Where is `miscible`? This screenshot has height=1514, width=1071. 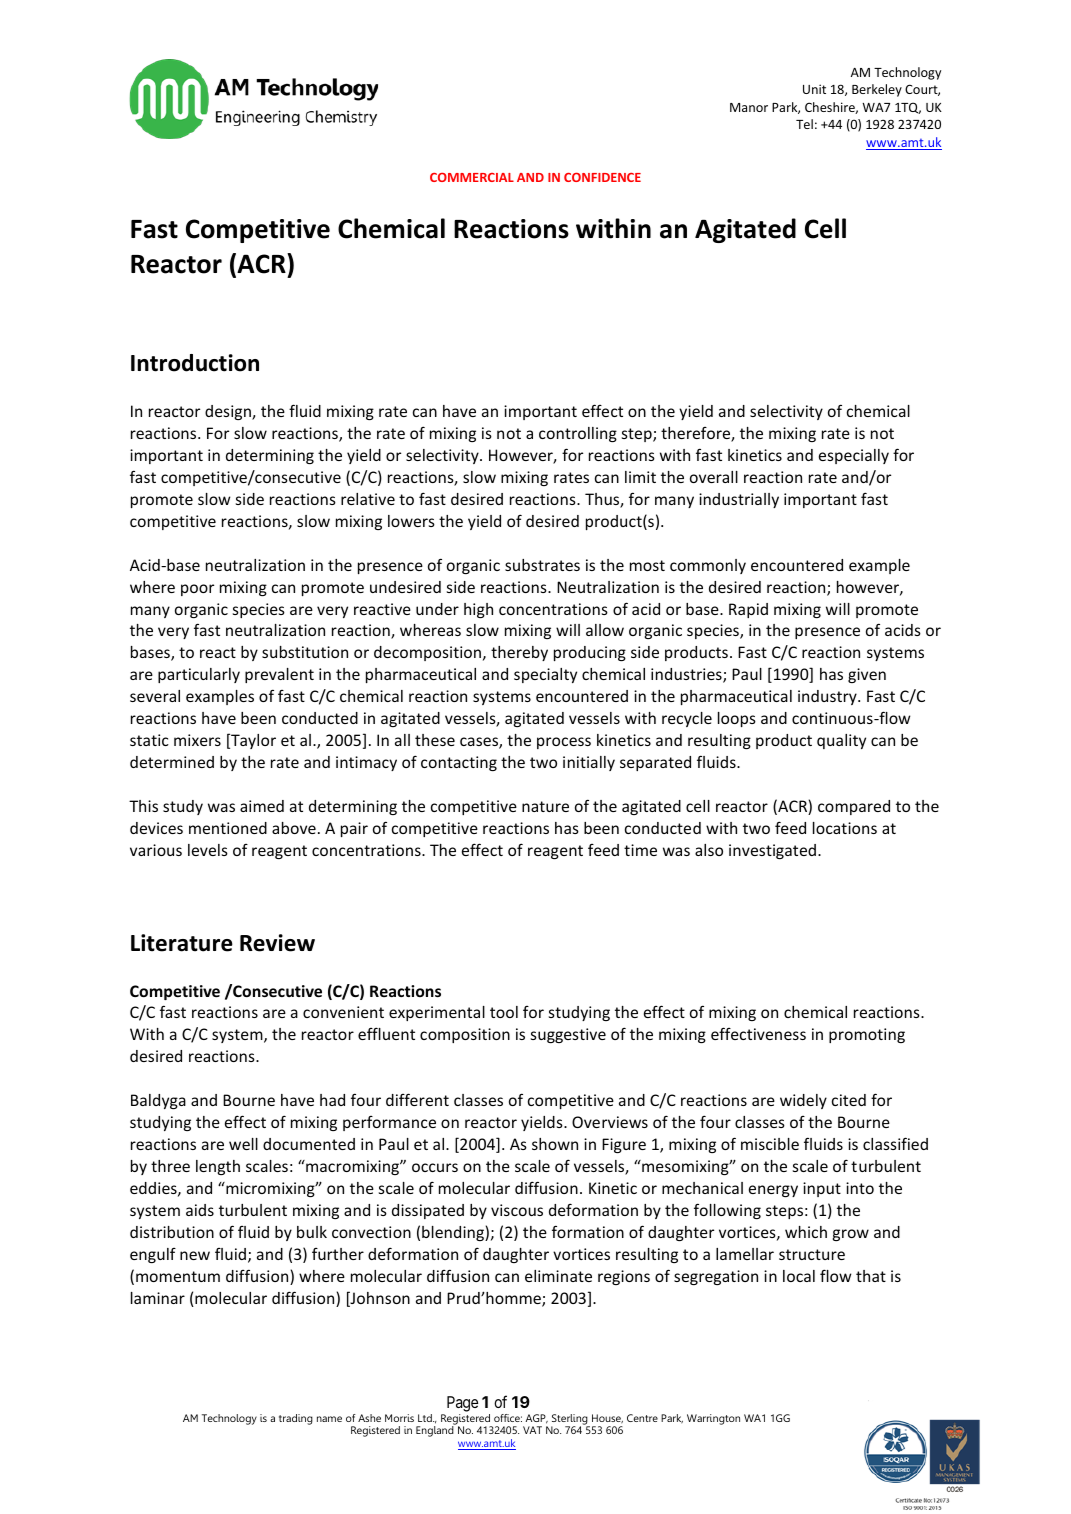 miscible is located at coordinates (770, 1144).
